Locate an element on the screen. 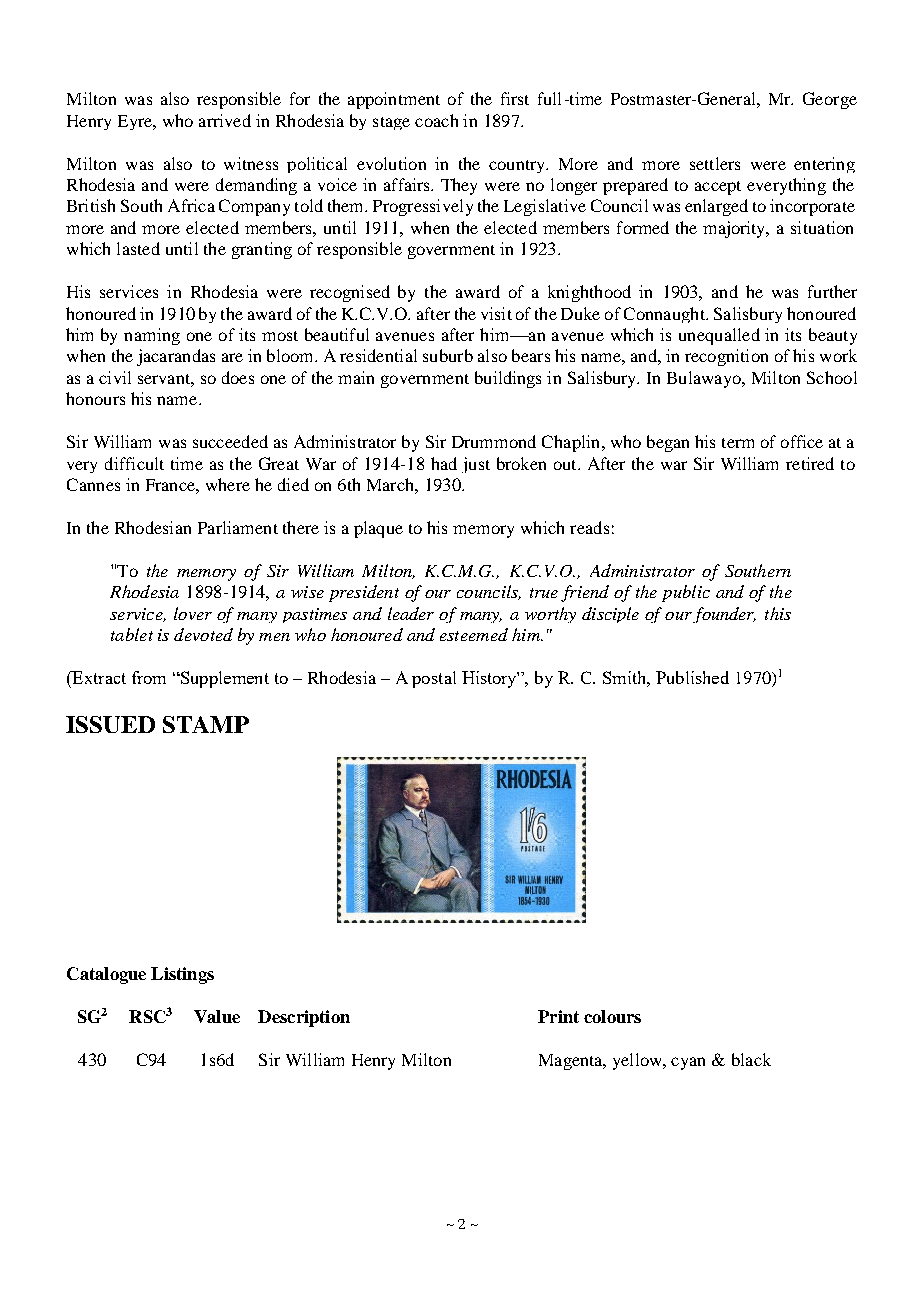 The height and width of the screenshot is (1307, 924). coach is located at coordinates (436, 120).
